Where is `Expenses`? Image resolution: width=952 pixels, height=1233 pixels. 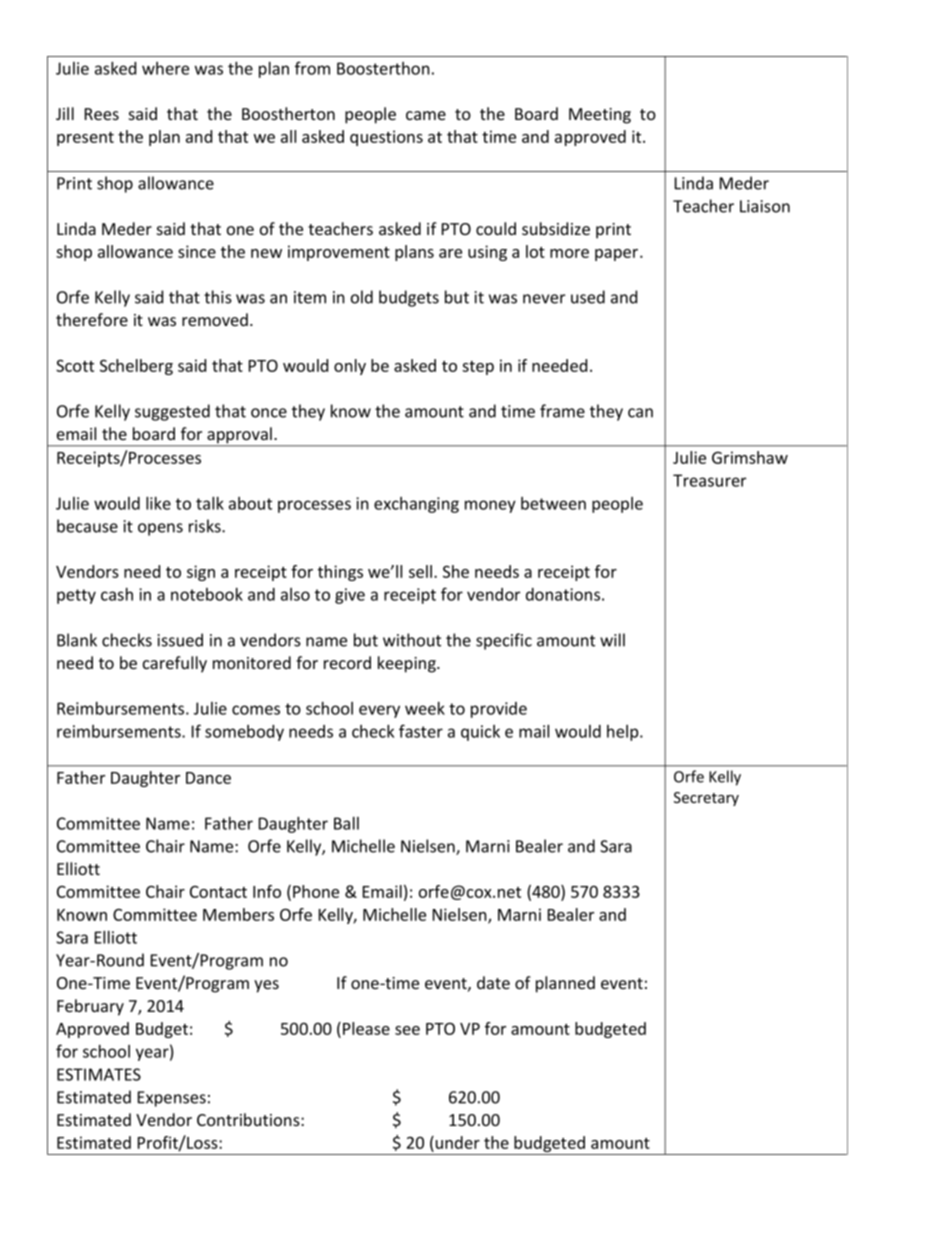
Expenses is located at coordinates (172, 1099).
